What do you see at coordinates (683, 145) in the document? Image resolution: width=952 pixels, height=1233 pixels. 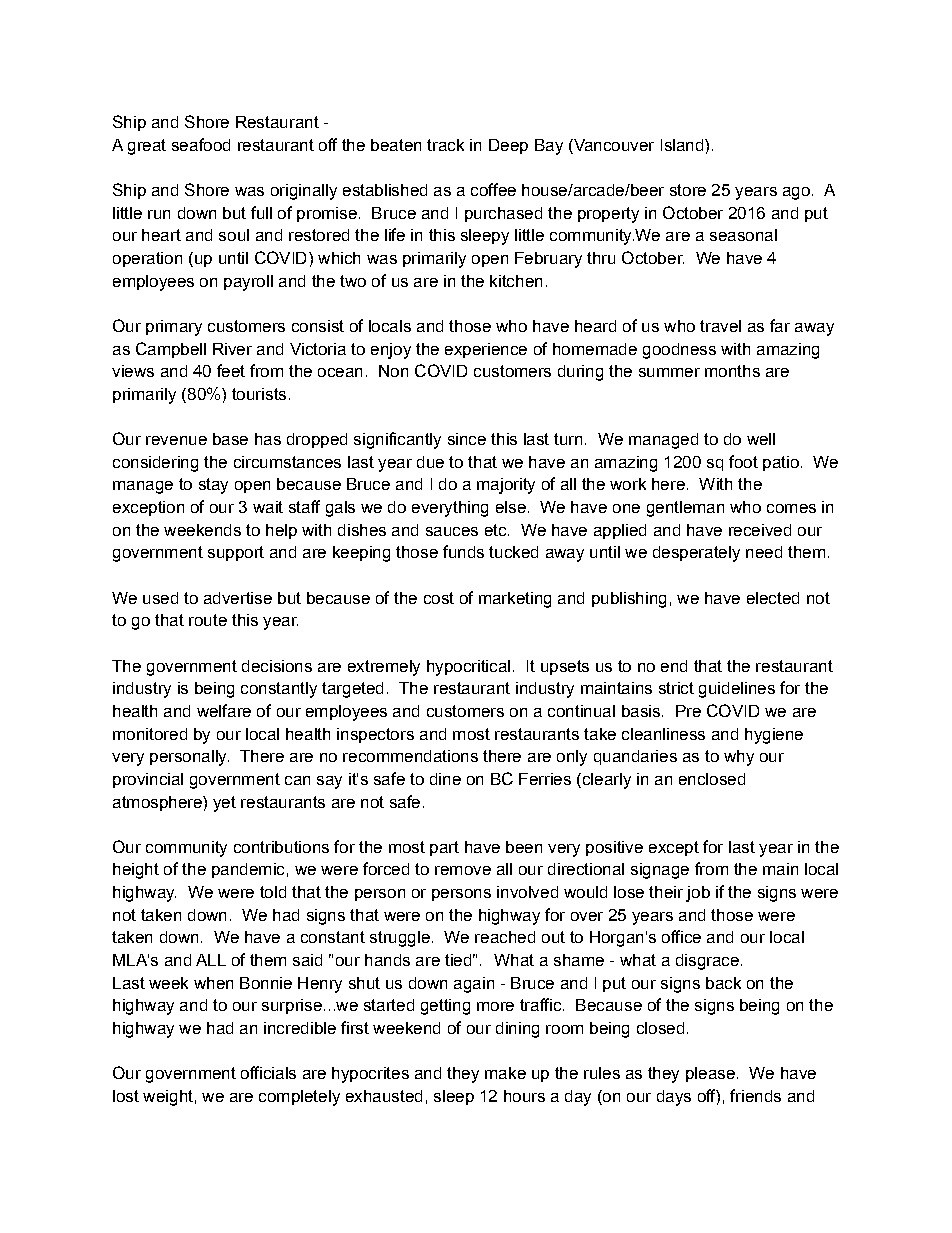 I see `Island` at bounding box center [683, 145].
